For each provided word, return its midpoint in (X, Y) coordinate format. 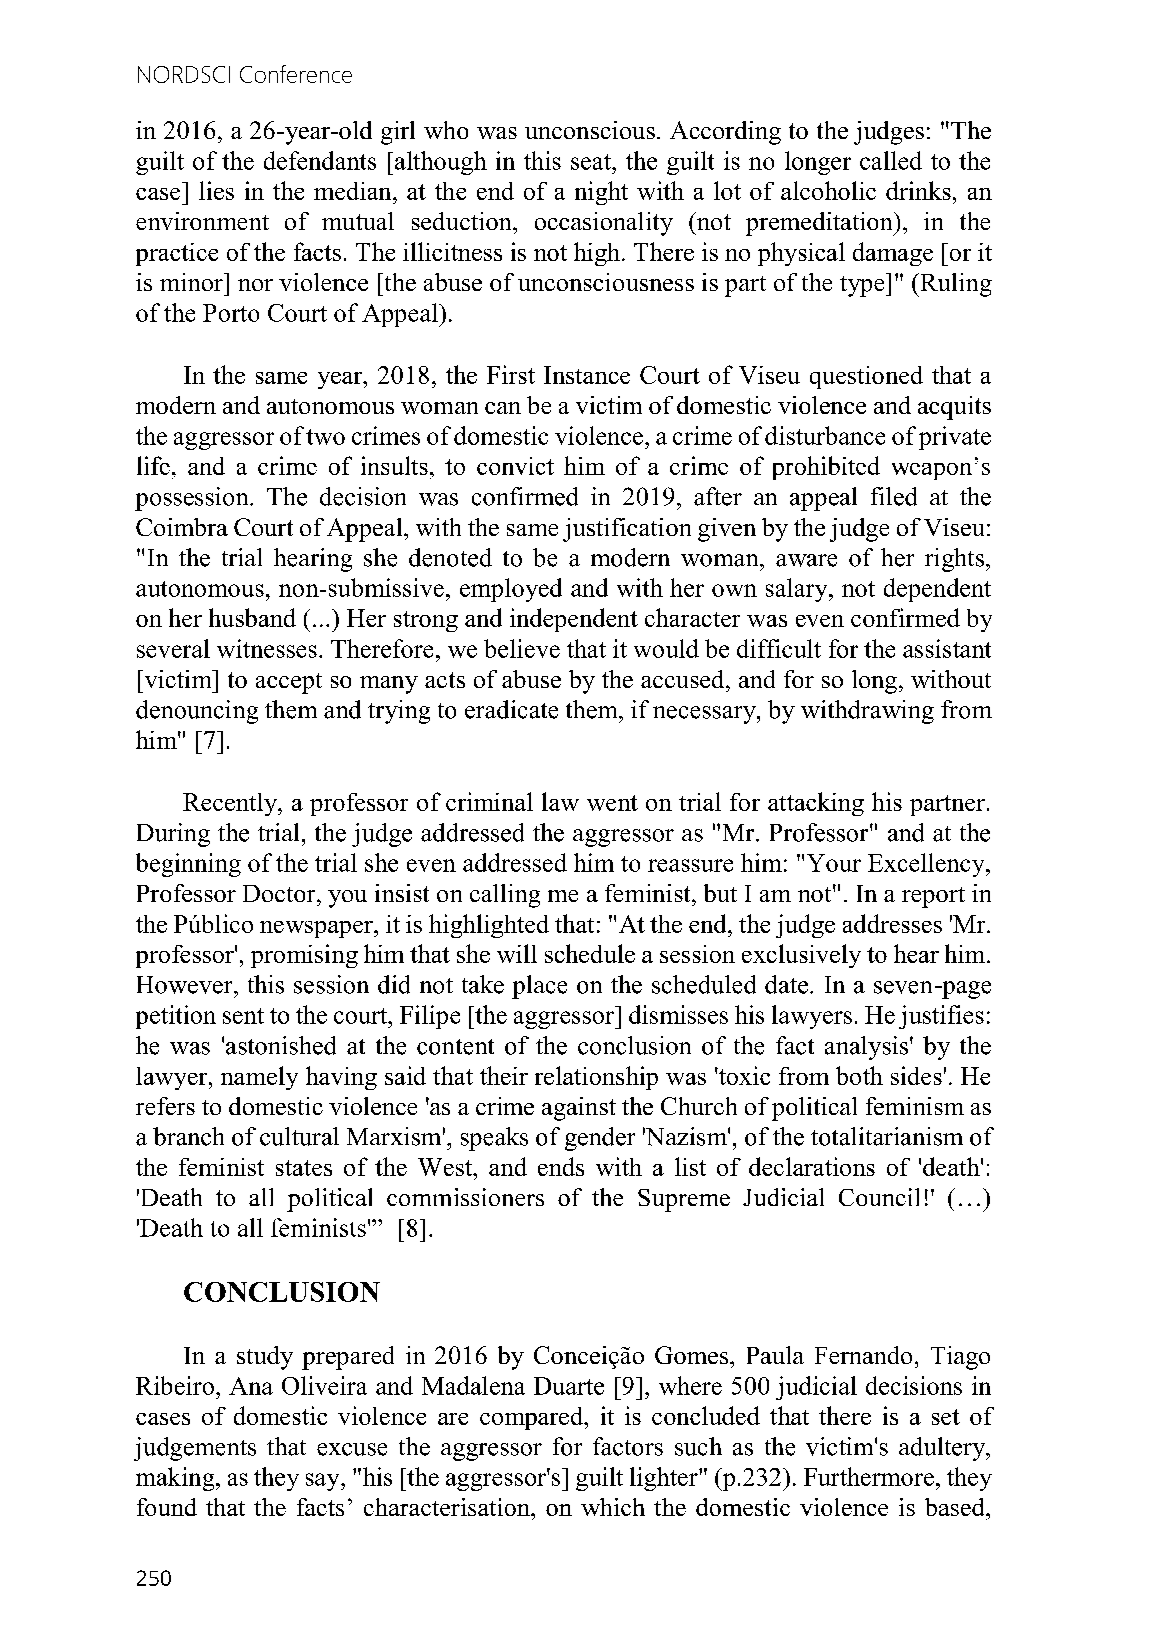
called (891, 160)
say (324, 1482)
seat (592, 162)
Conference (296, 74)
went (612, 803)
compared (533, 1418)
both (859, 1075)
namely (259, 1078)
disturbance (825, 435)
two (325, 437)
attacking (816, 804)
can (503, 408)
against (579, 1109)
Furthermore (869, 1476)
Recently (231, 804)
